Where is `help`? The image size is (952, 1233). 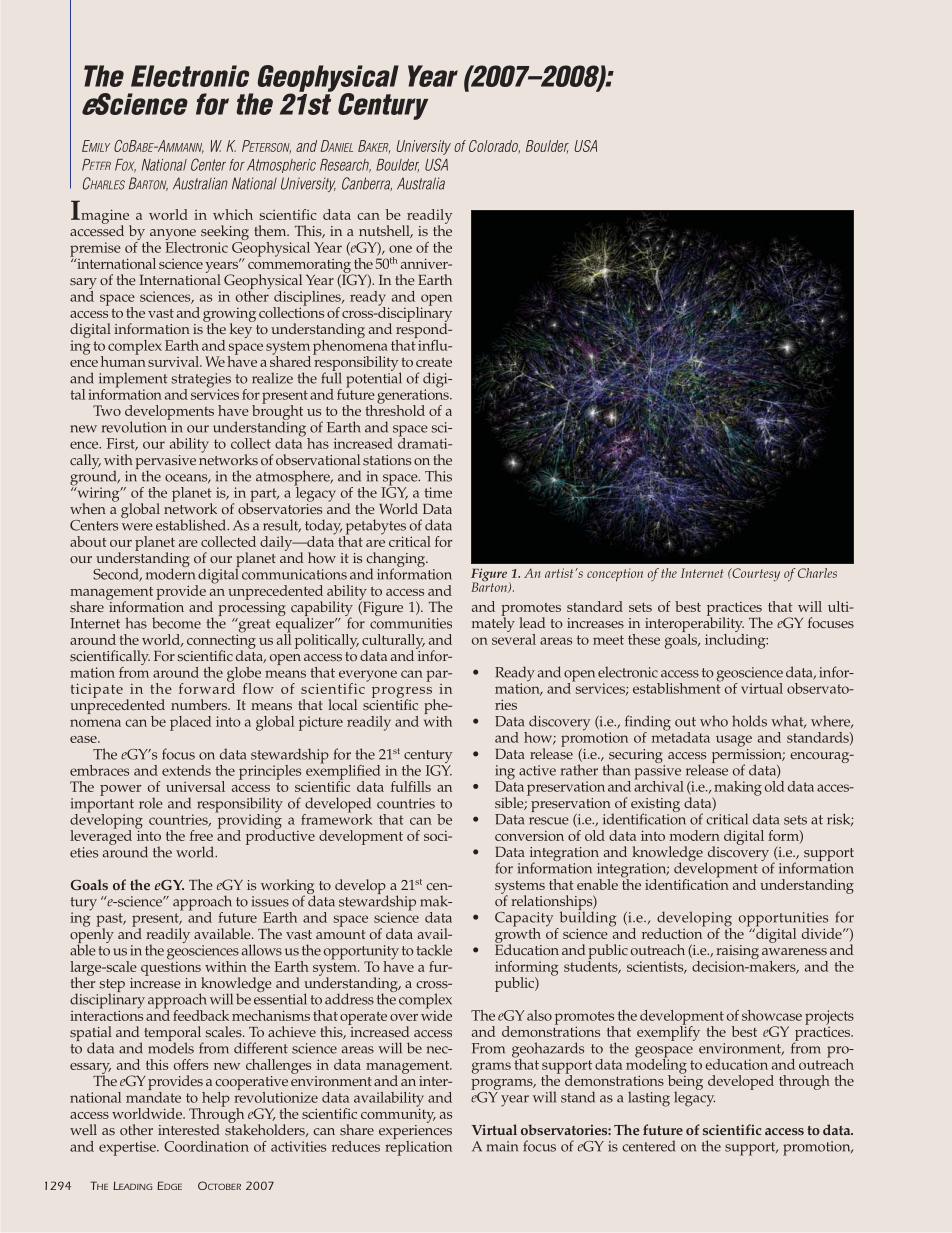 help is located at coordinates (215, 1100).
